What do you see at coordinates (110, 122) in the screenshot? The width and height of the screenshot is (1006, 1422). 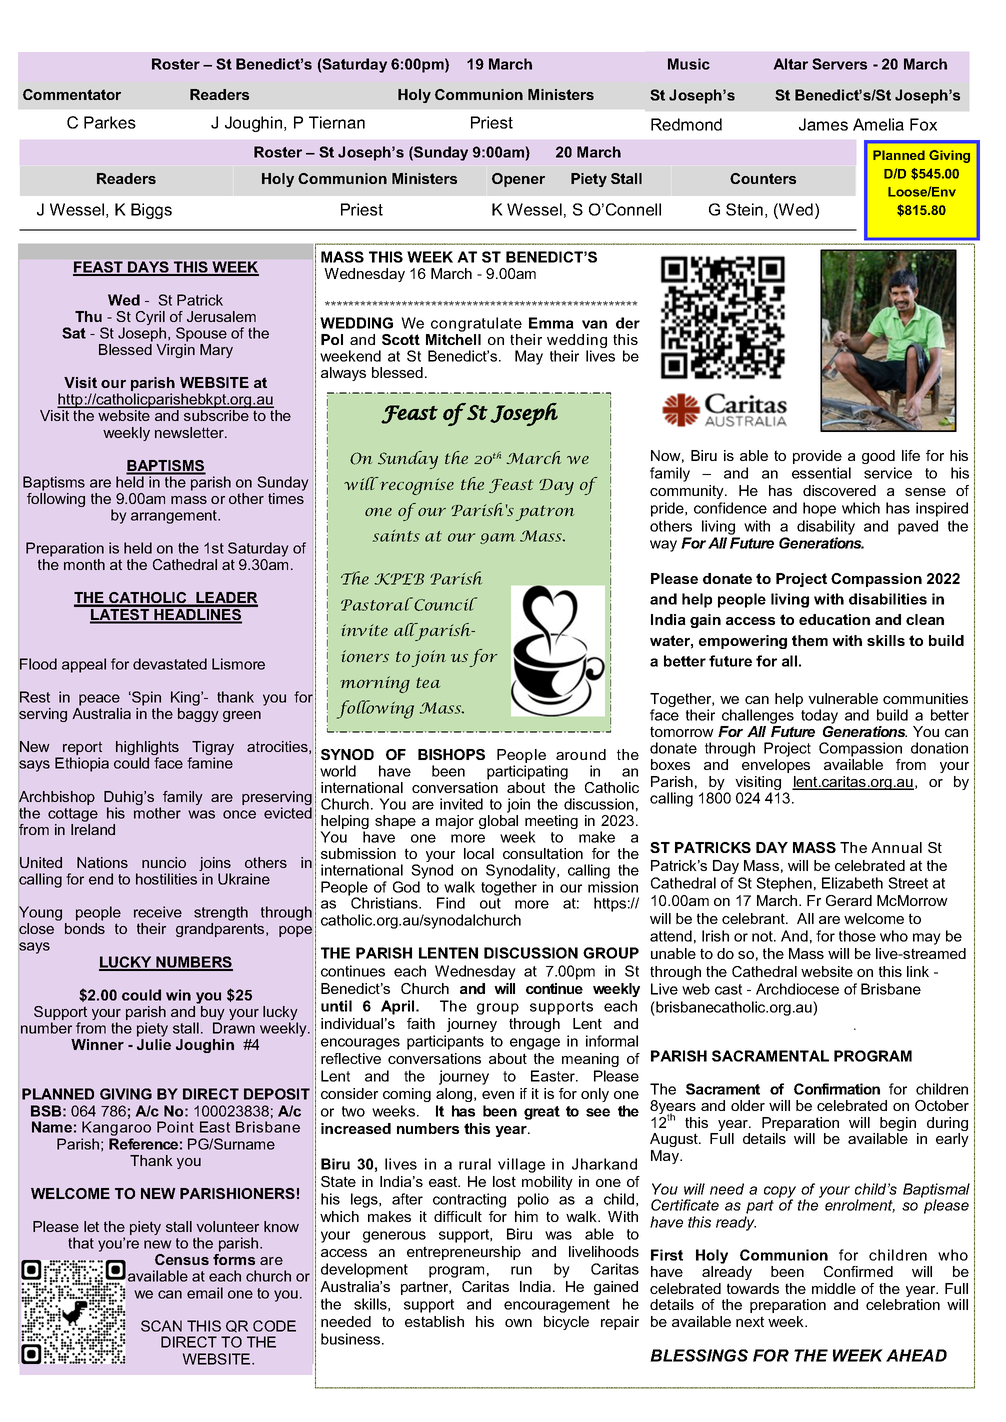 I see `Parkes` at bounding box center [110, 122].
